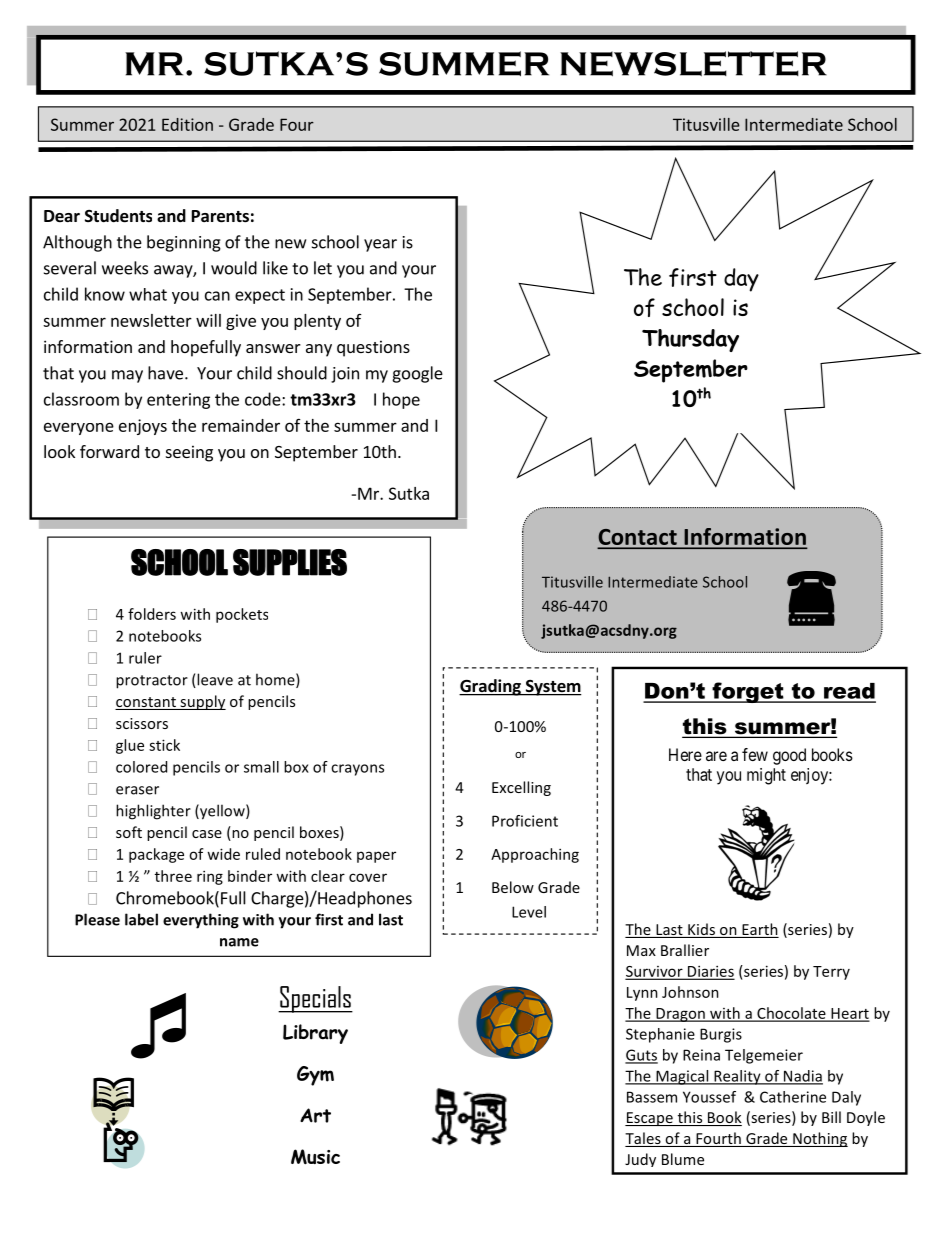  What do you see at coordinates (491, 687) in the screenshot?
I see `Grading` at bounding box center [491, 687].
